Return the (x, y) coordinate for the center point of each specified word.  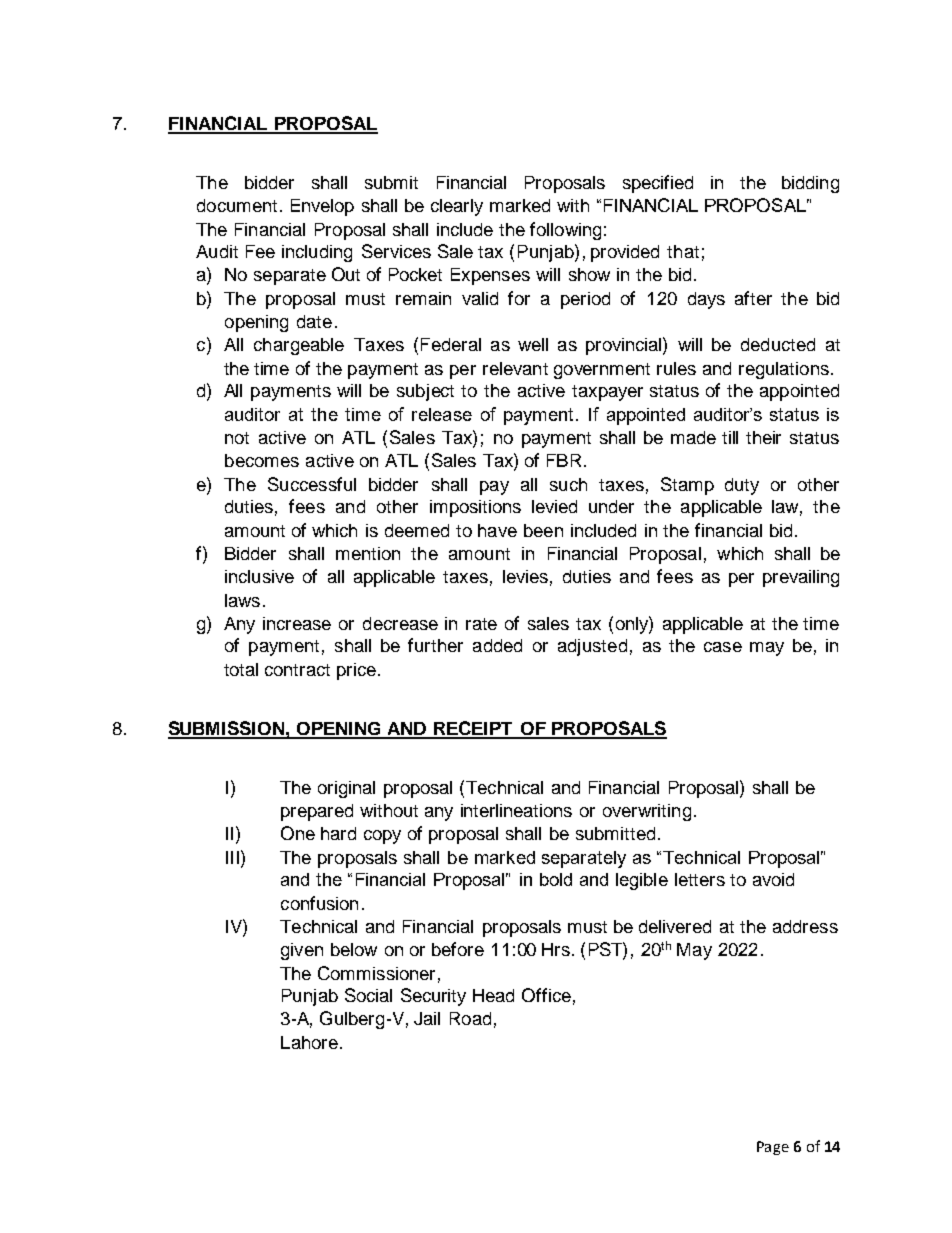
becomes (262, 460)
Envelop (322, 207)
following (565, 231)
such (568, 484)
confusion (319, 903)
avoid (773, 879)
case (723, 647)
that (683, 251)
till (730, 437)
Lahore (309, 1042)
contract (297, 670)
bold (556, 879)
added (497, 645)
